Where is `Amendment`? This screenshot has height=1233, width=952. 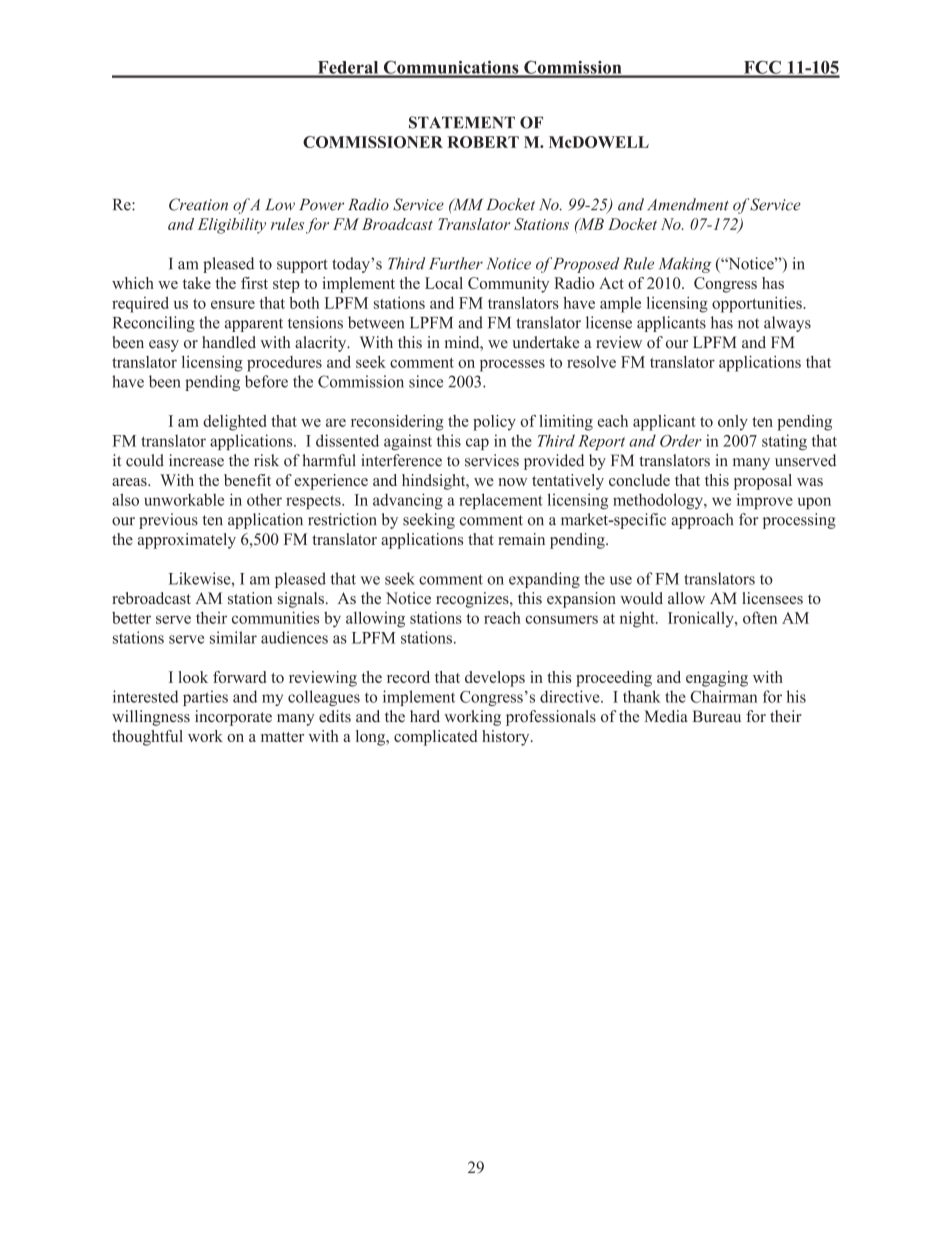 Amendment is located at coordinates (687, 204).
